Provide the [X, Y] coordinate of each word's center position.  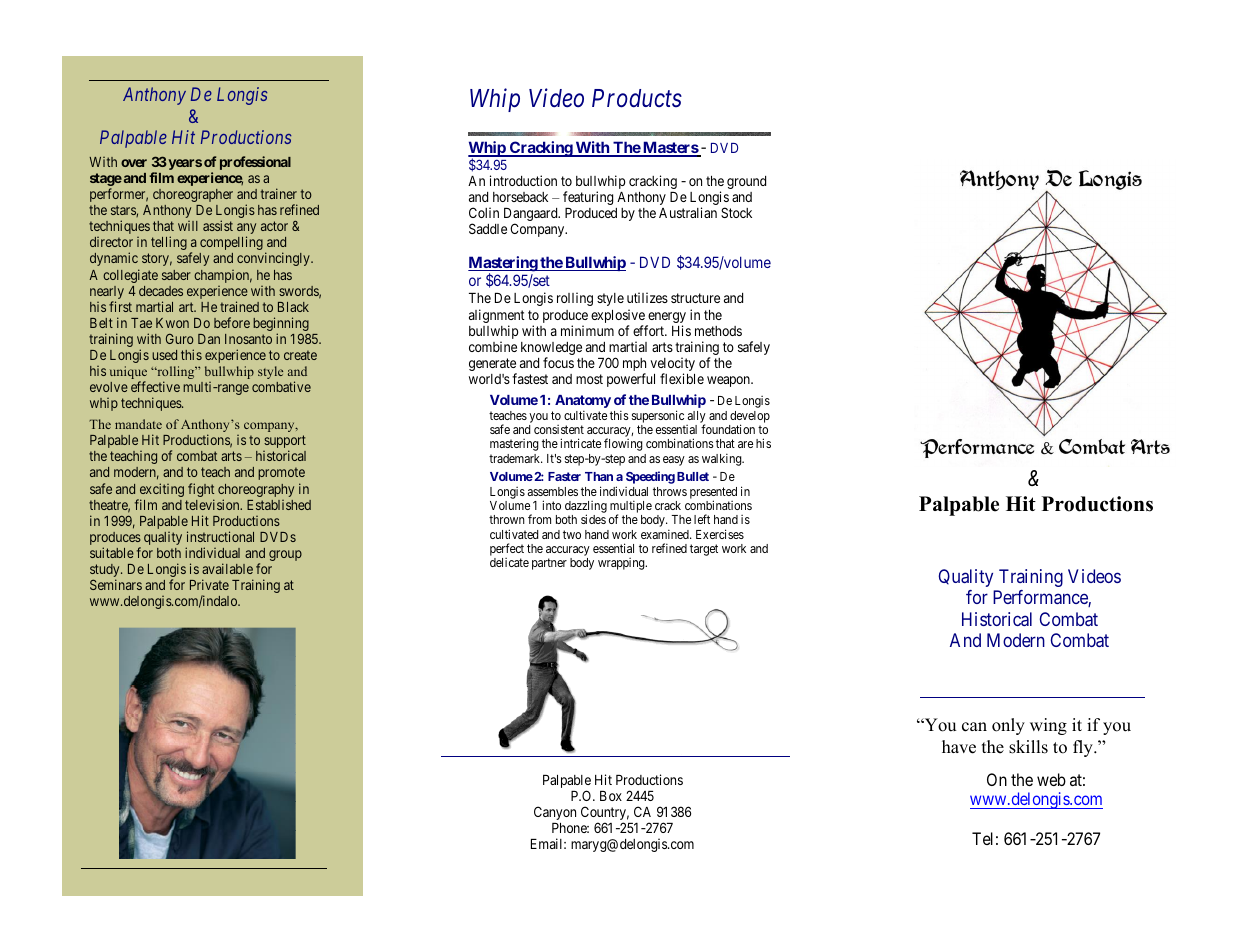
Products [637, 98]
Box [611, 796]
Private [209, 584]
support [285, 443]
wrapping [622, 564]
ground [746, 182]
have [959, 747]
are [745, 444]
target [704, 550]
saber [176, 275]
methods [718, 331]
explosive [619, 317]
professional [255, 163]
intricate [580, 443]
